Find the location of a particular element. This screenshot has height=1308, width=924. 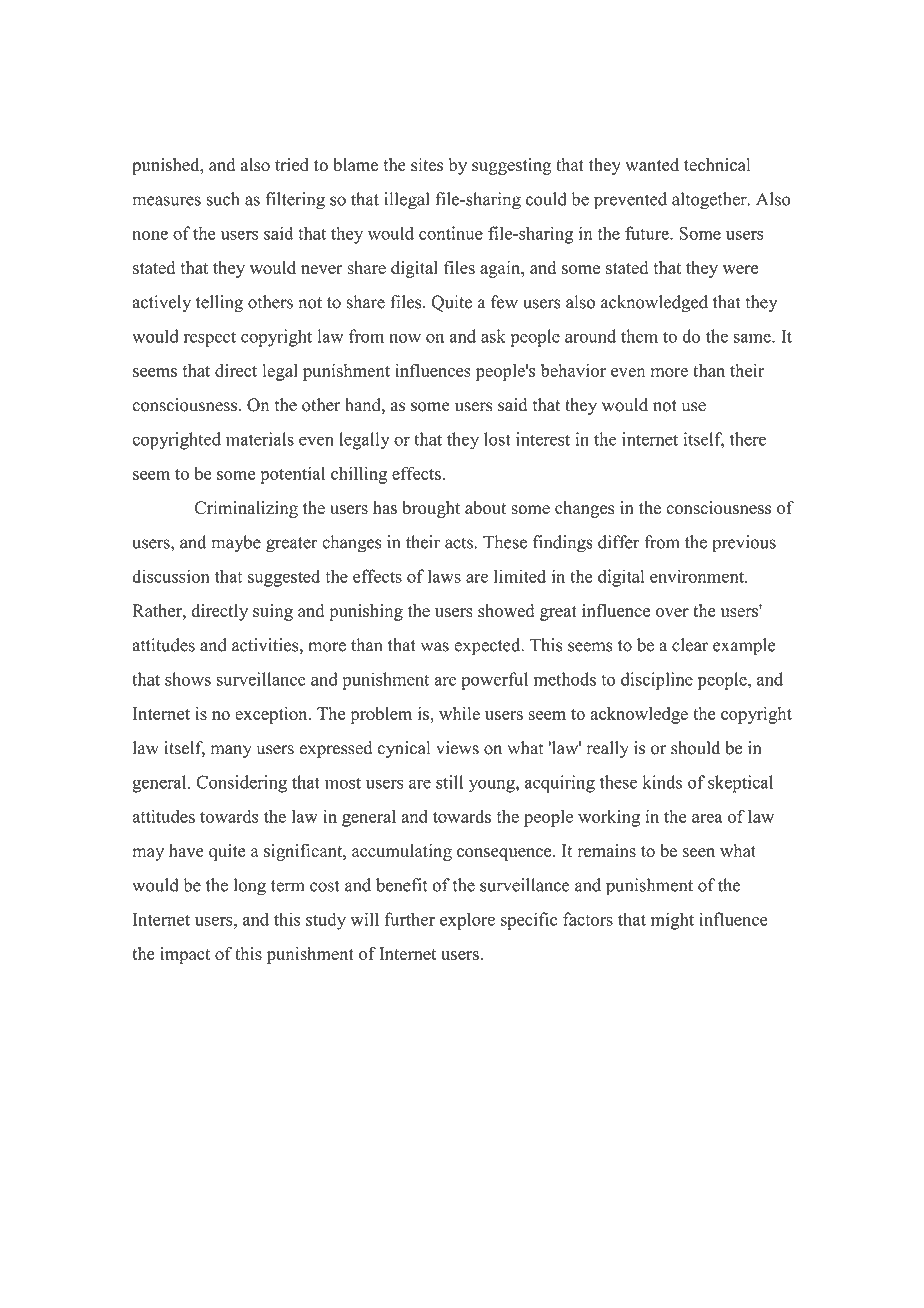

materials is located at coordinates (260, 439).
